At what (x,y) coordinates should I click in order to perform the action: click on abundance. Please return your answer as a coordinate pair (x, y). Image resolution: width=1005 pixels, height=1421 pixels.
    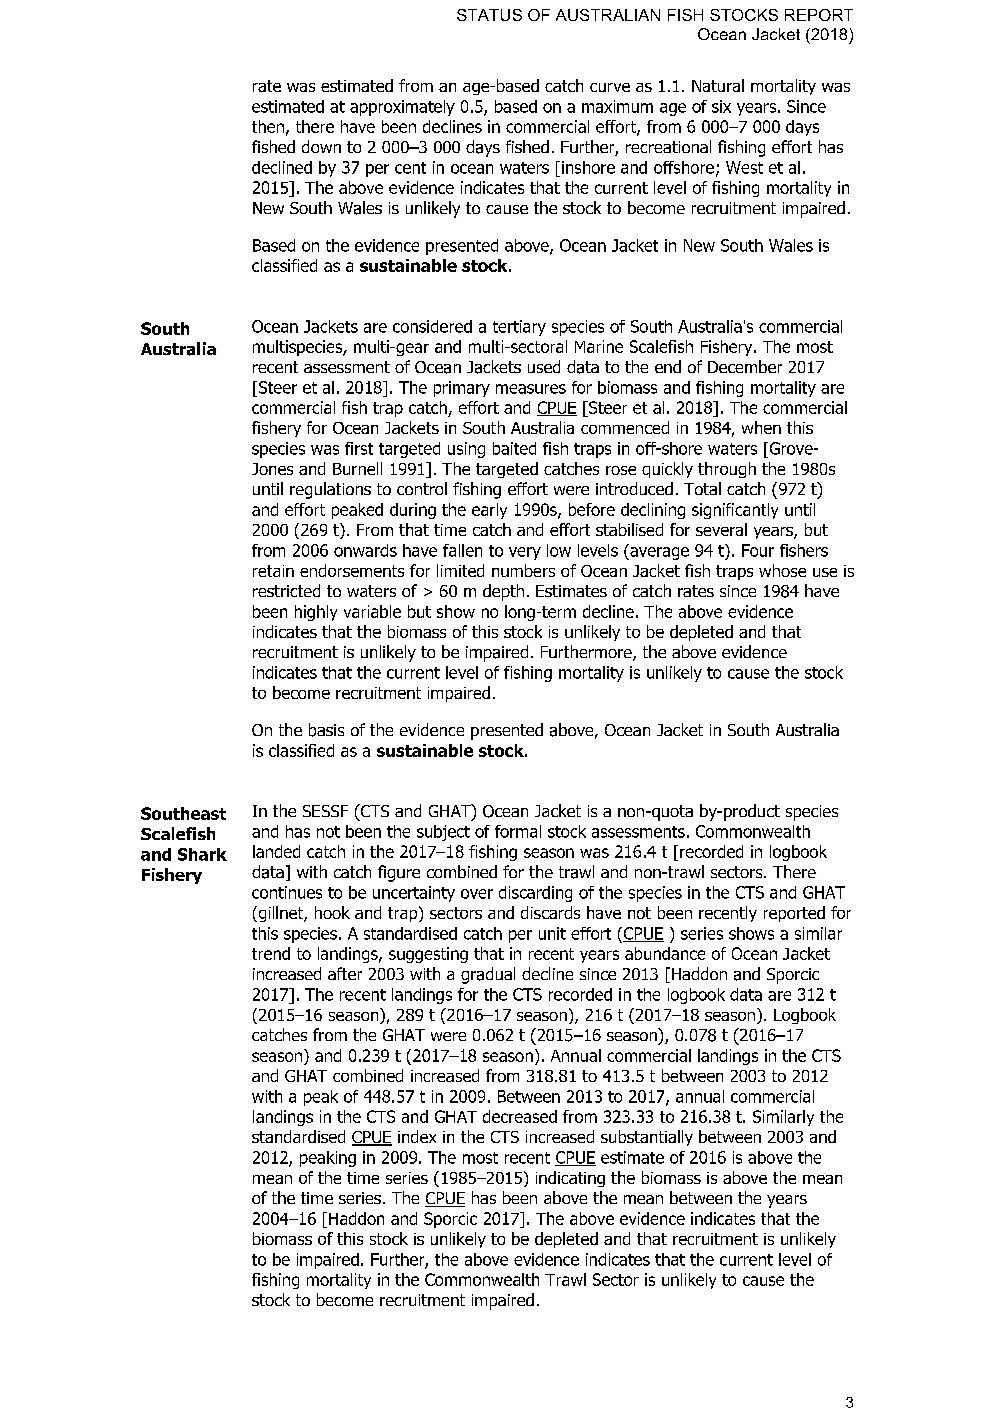
    Looking at the image, I should click on (665, 953).
